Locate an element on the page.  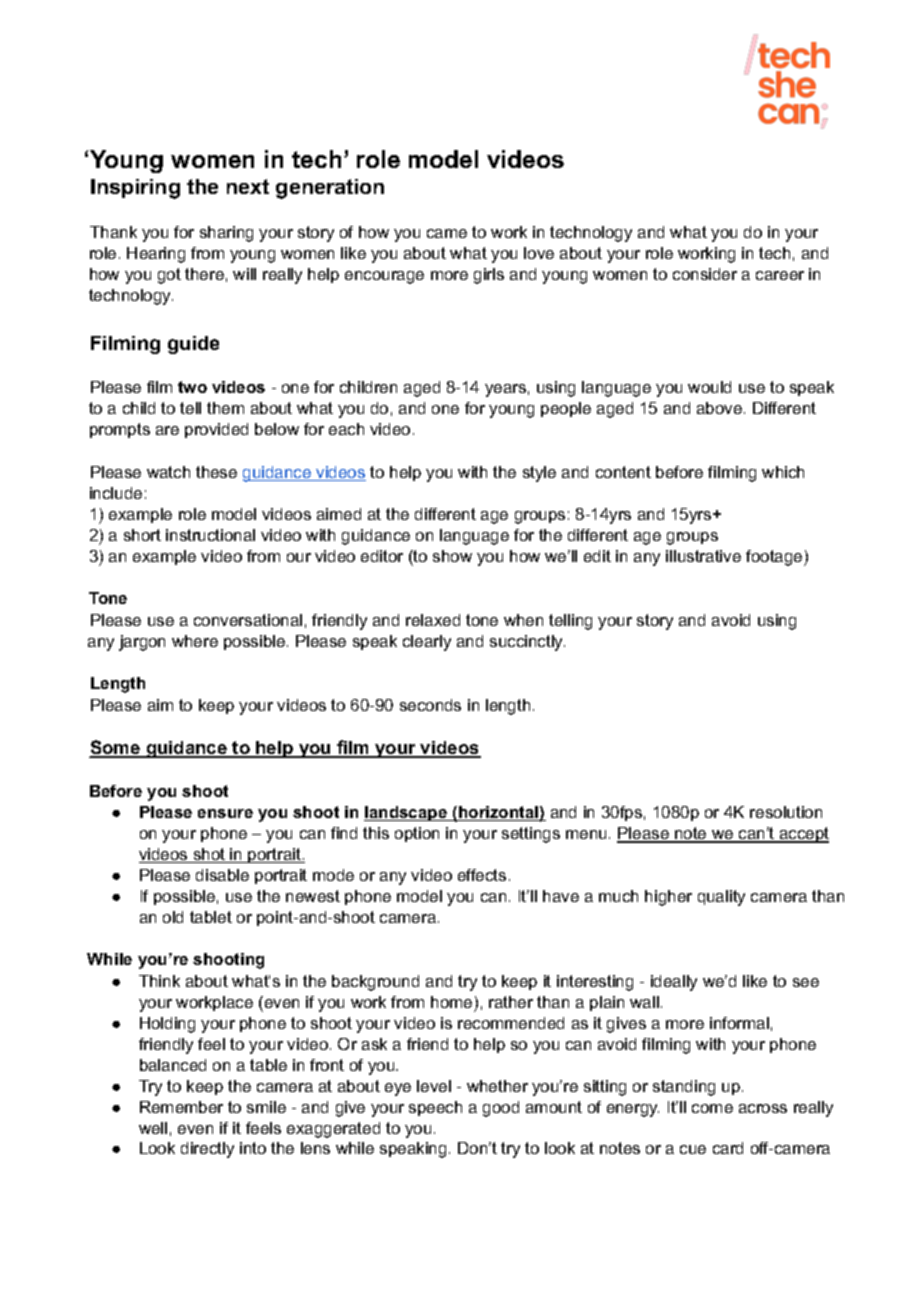
illustrative is located at coordinates (703, 556).
